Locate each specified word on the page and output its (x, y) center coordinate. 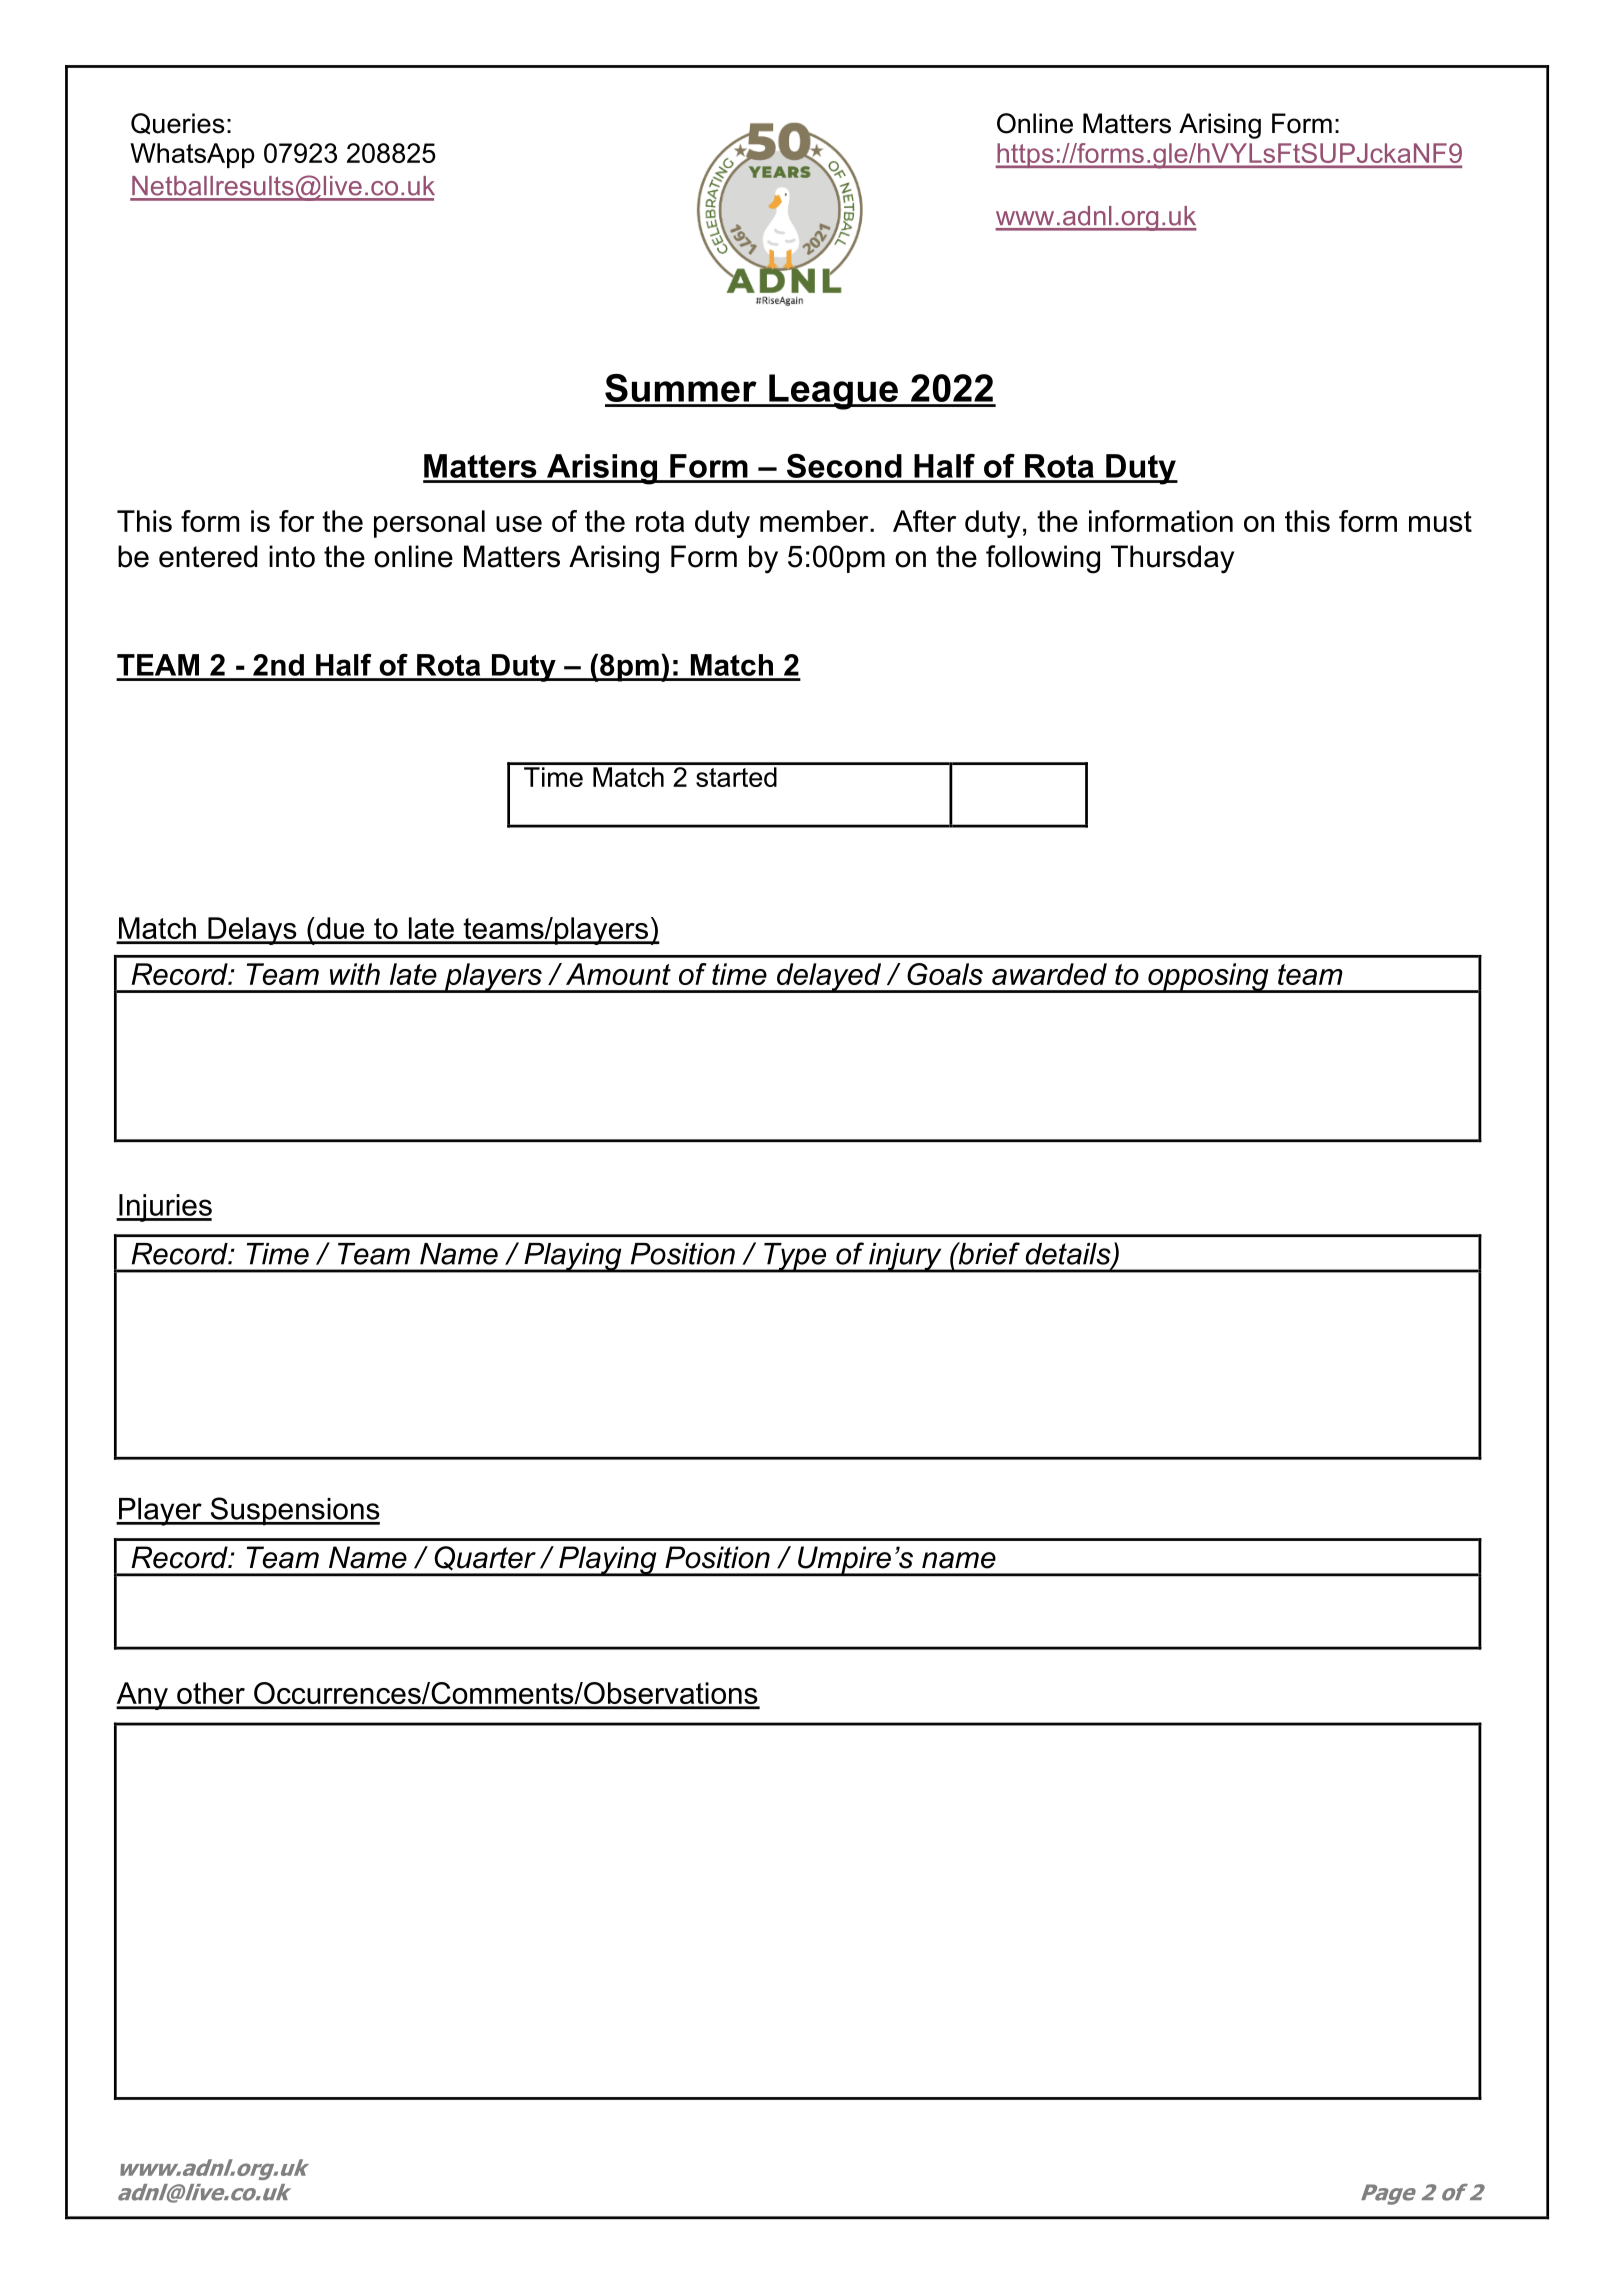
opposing (1208, 978)
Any (143, 1696)
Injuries (164, 1208)
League (834, 392)
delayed (829, 978)
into (292, 556)
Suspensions (294, 1511)
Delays (252, 931)
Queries (178, 124)
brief (988, 1253)
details (1069, 1255)
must (1440, 521)
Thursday (1172, 559)
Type (795, 1258)
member (815, 521)
